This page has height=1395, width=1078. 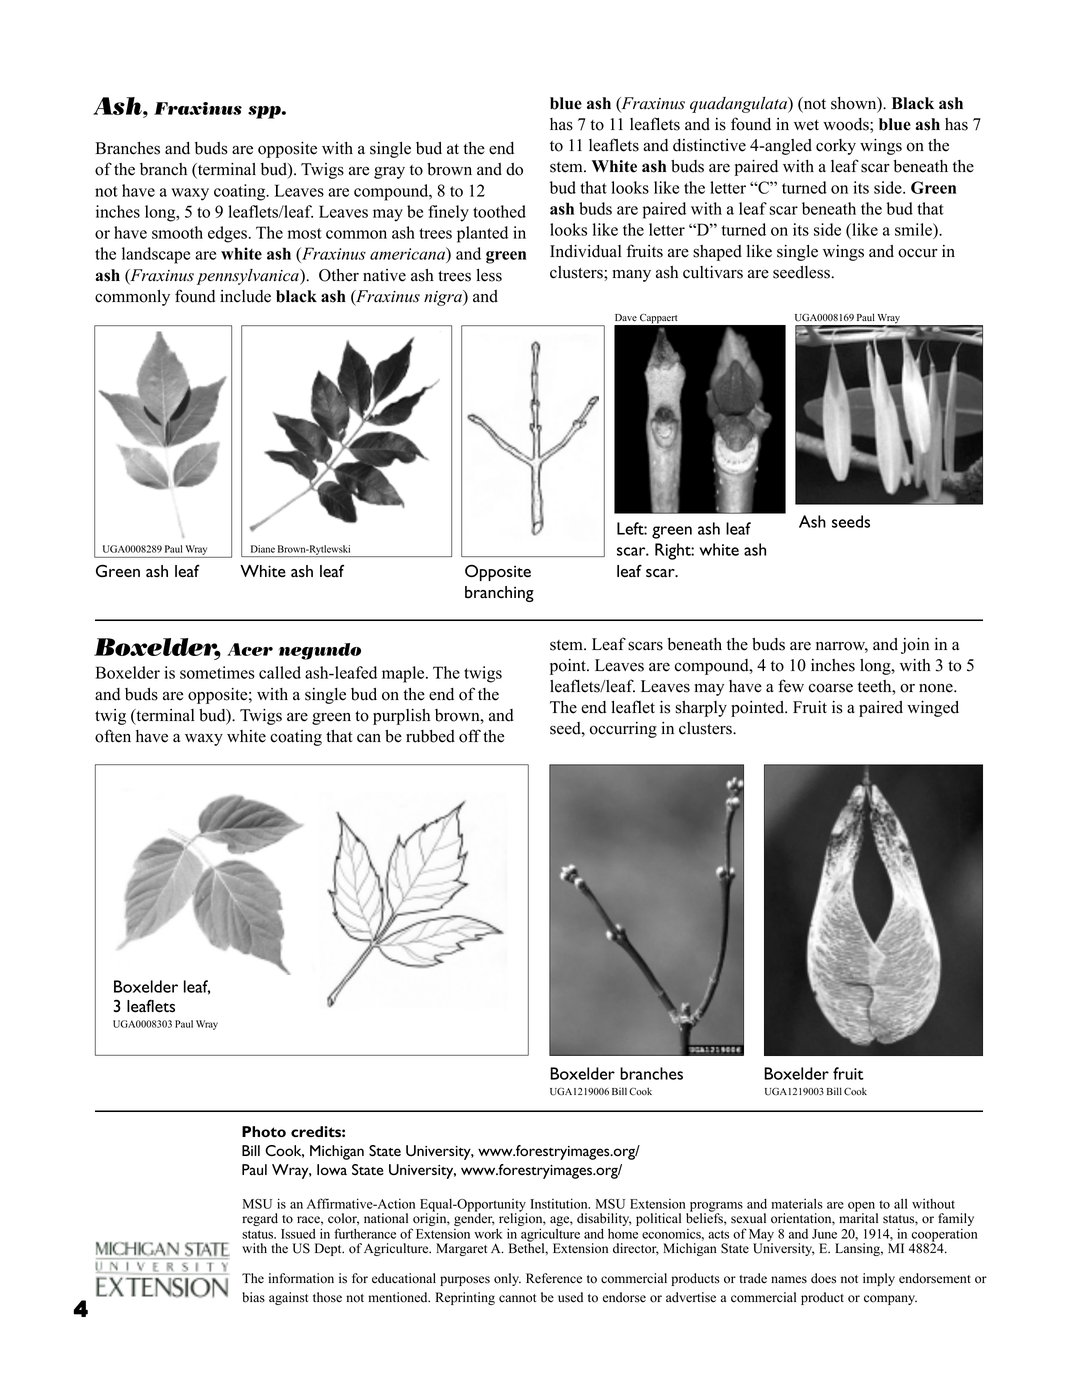 What do you see at coordinates (227, 234) in the page?
I see `edges` at bounding box center [227, 234].
